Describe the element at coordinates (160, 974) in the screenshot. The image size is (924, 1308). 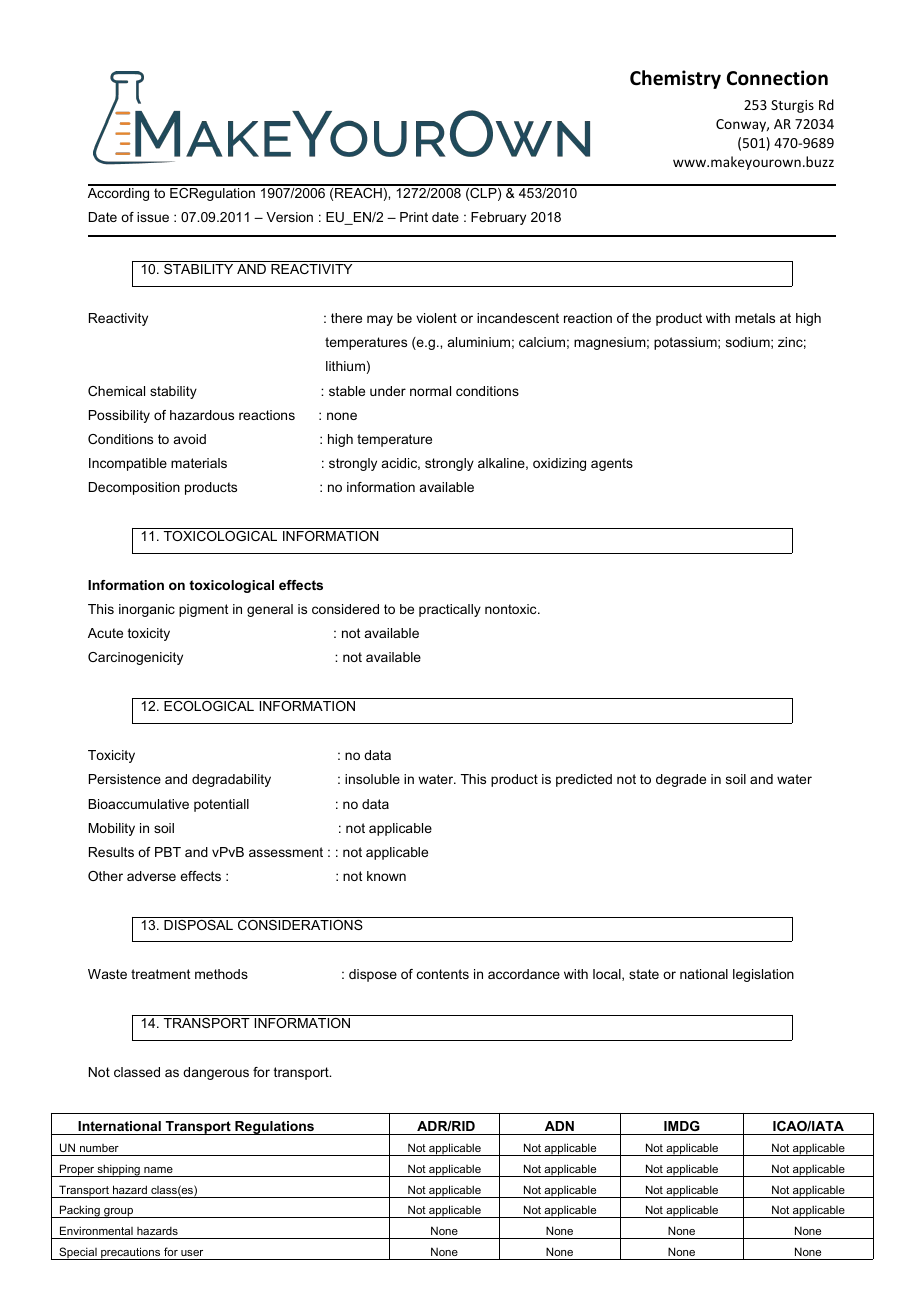
I see `treatment` at that location.
